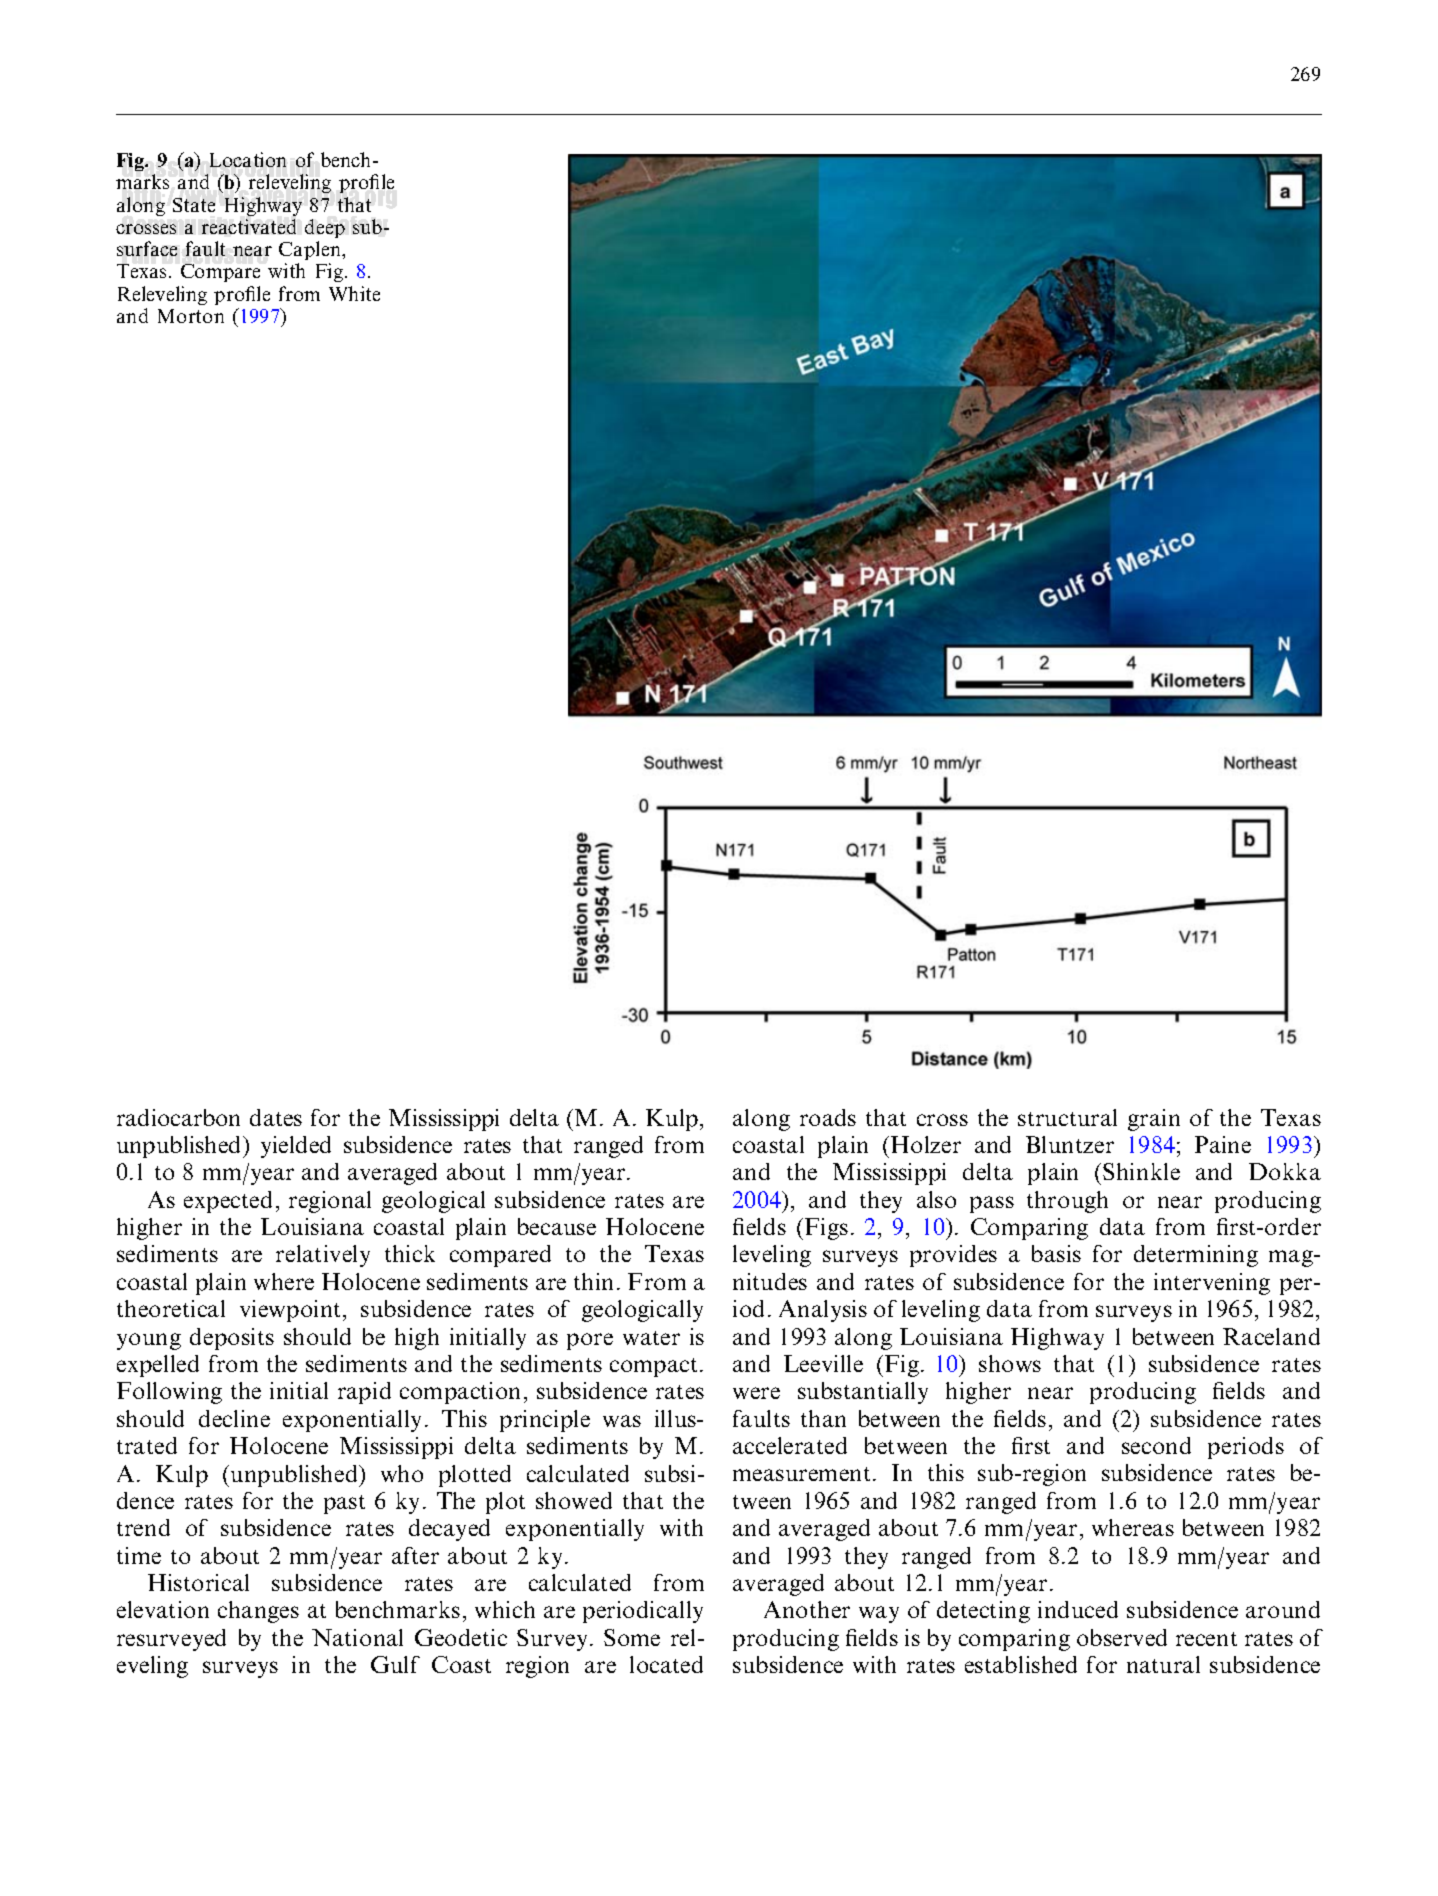  What do you see at coordinates (258, 1612) in the screenshot?
I see `changes` at bounding box center [258, 1612].
